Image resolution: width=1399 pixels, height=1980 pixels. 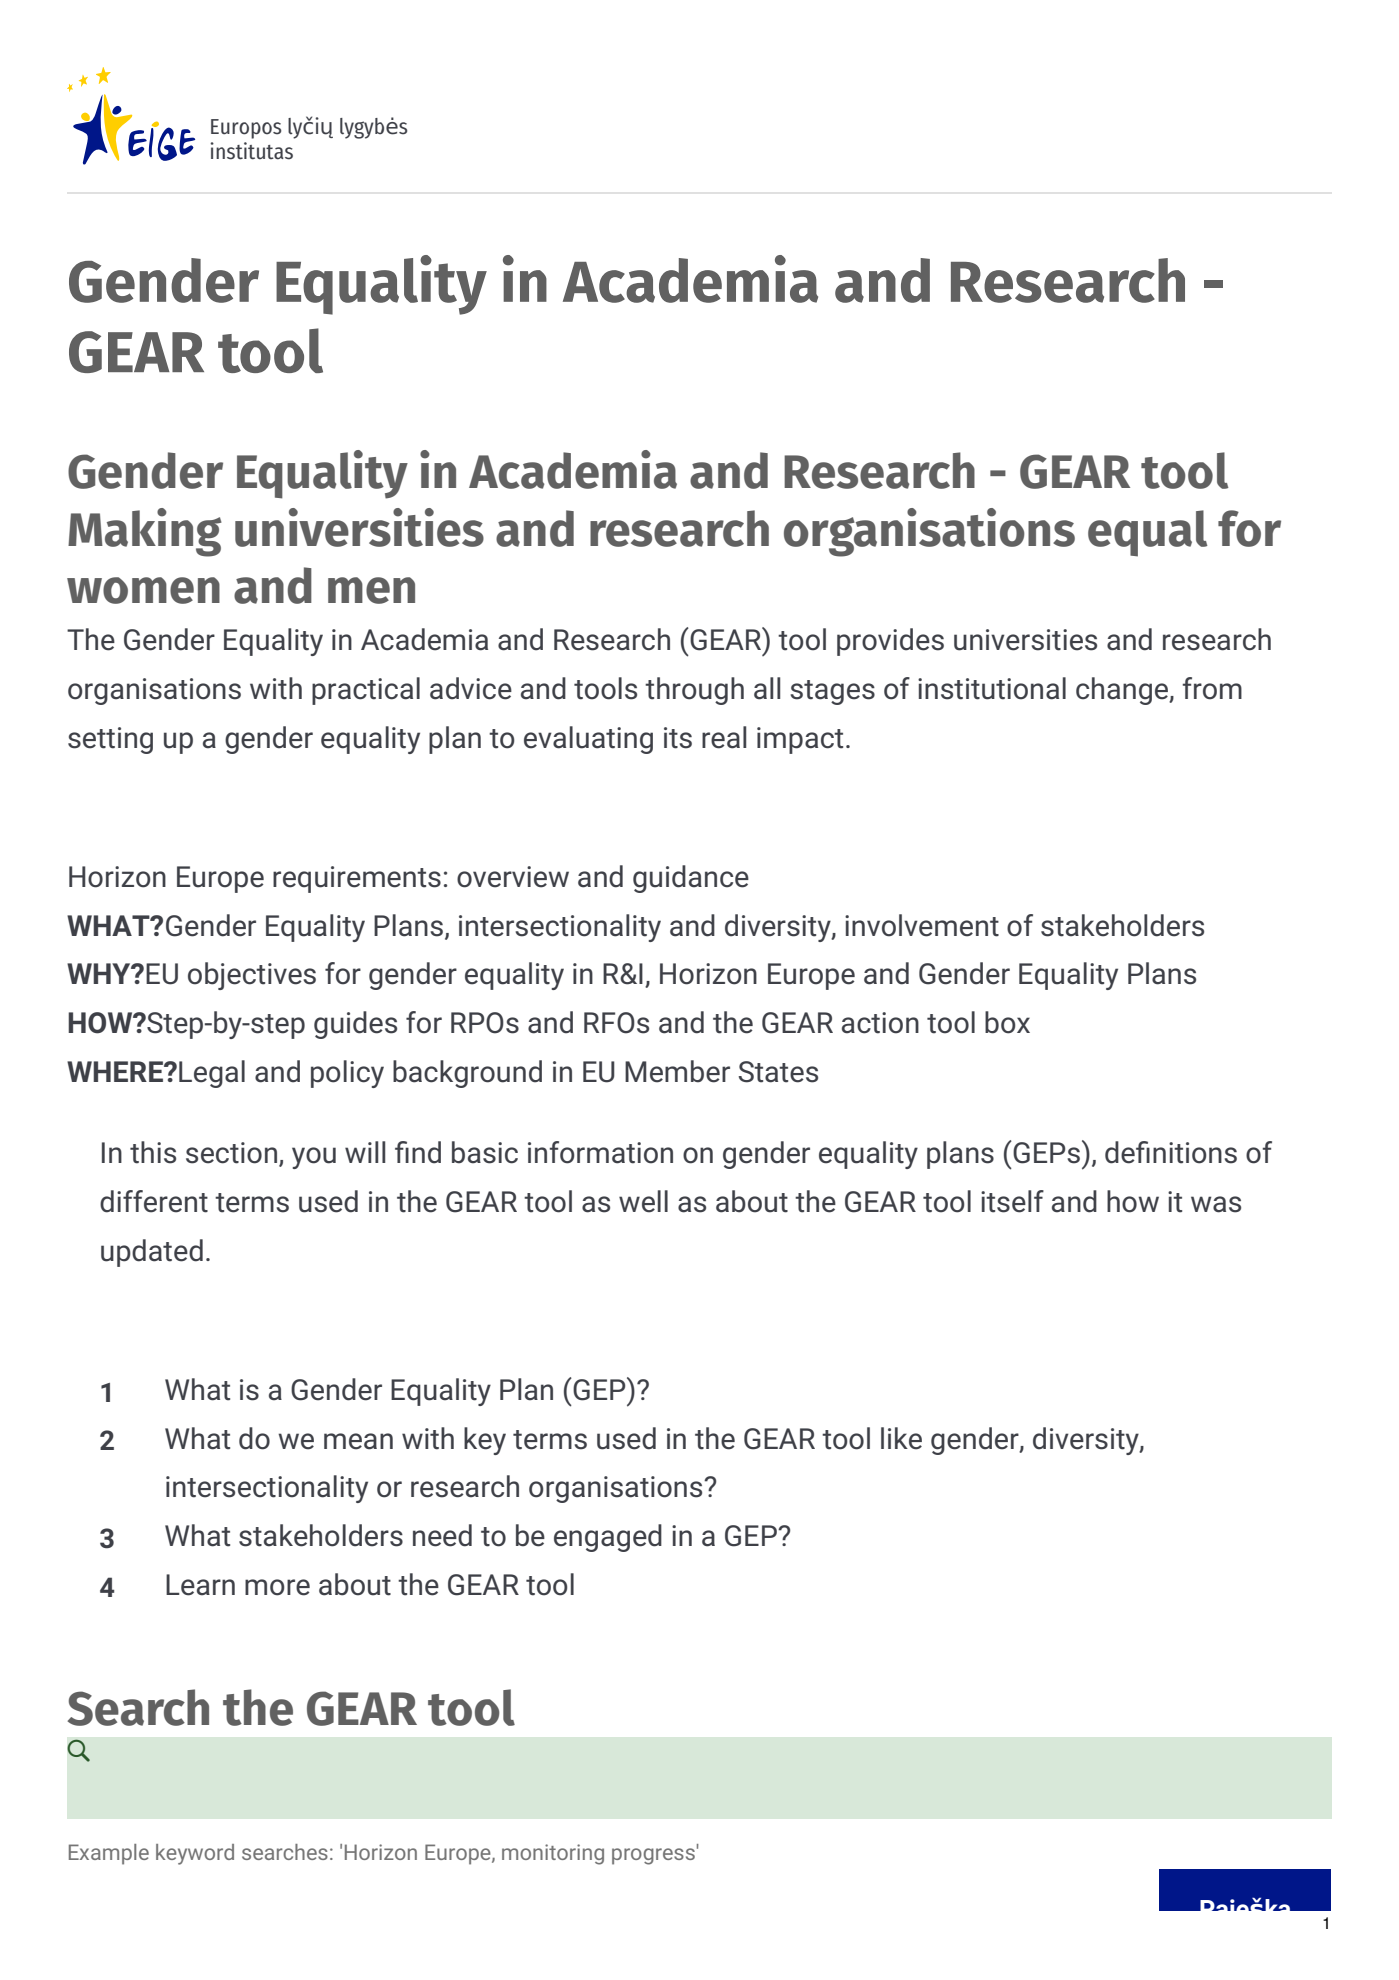 What do you see at coordinates (901, 1438) in the image?
I see `like` at bounding box center [901, 1438].
